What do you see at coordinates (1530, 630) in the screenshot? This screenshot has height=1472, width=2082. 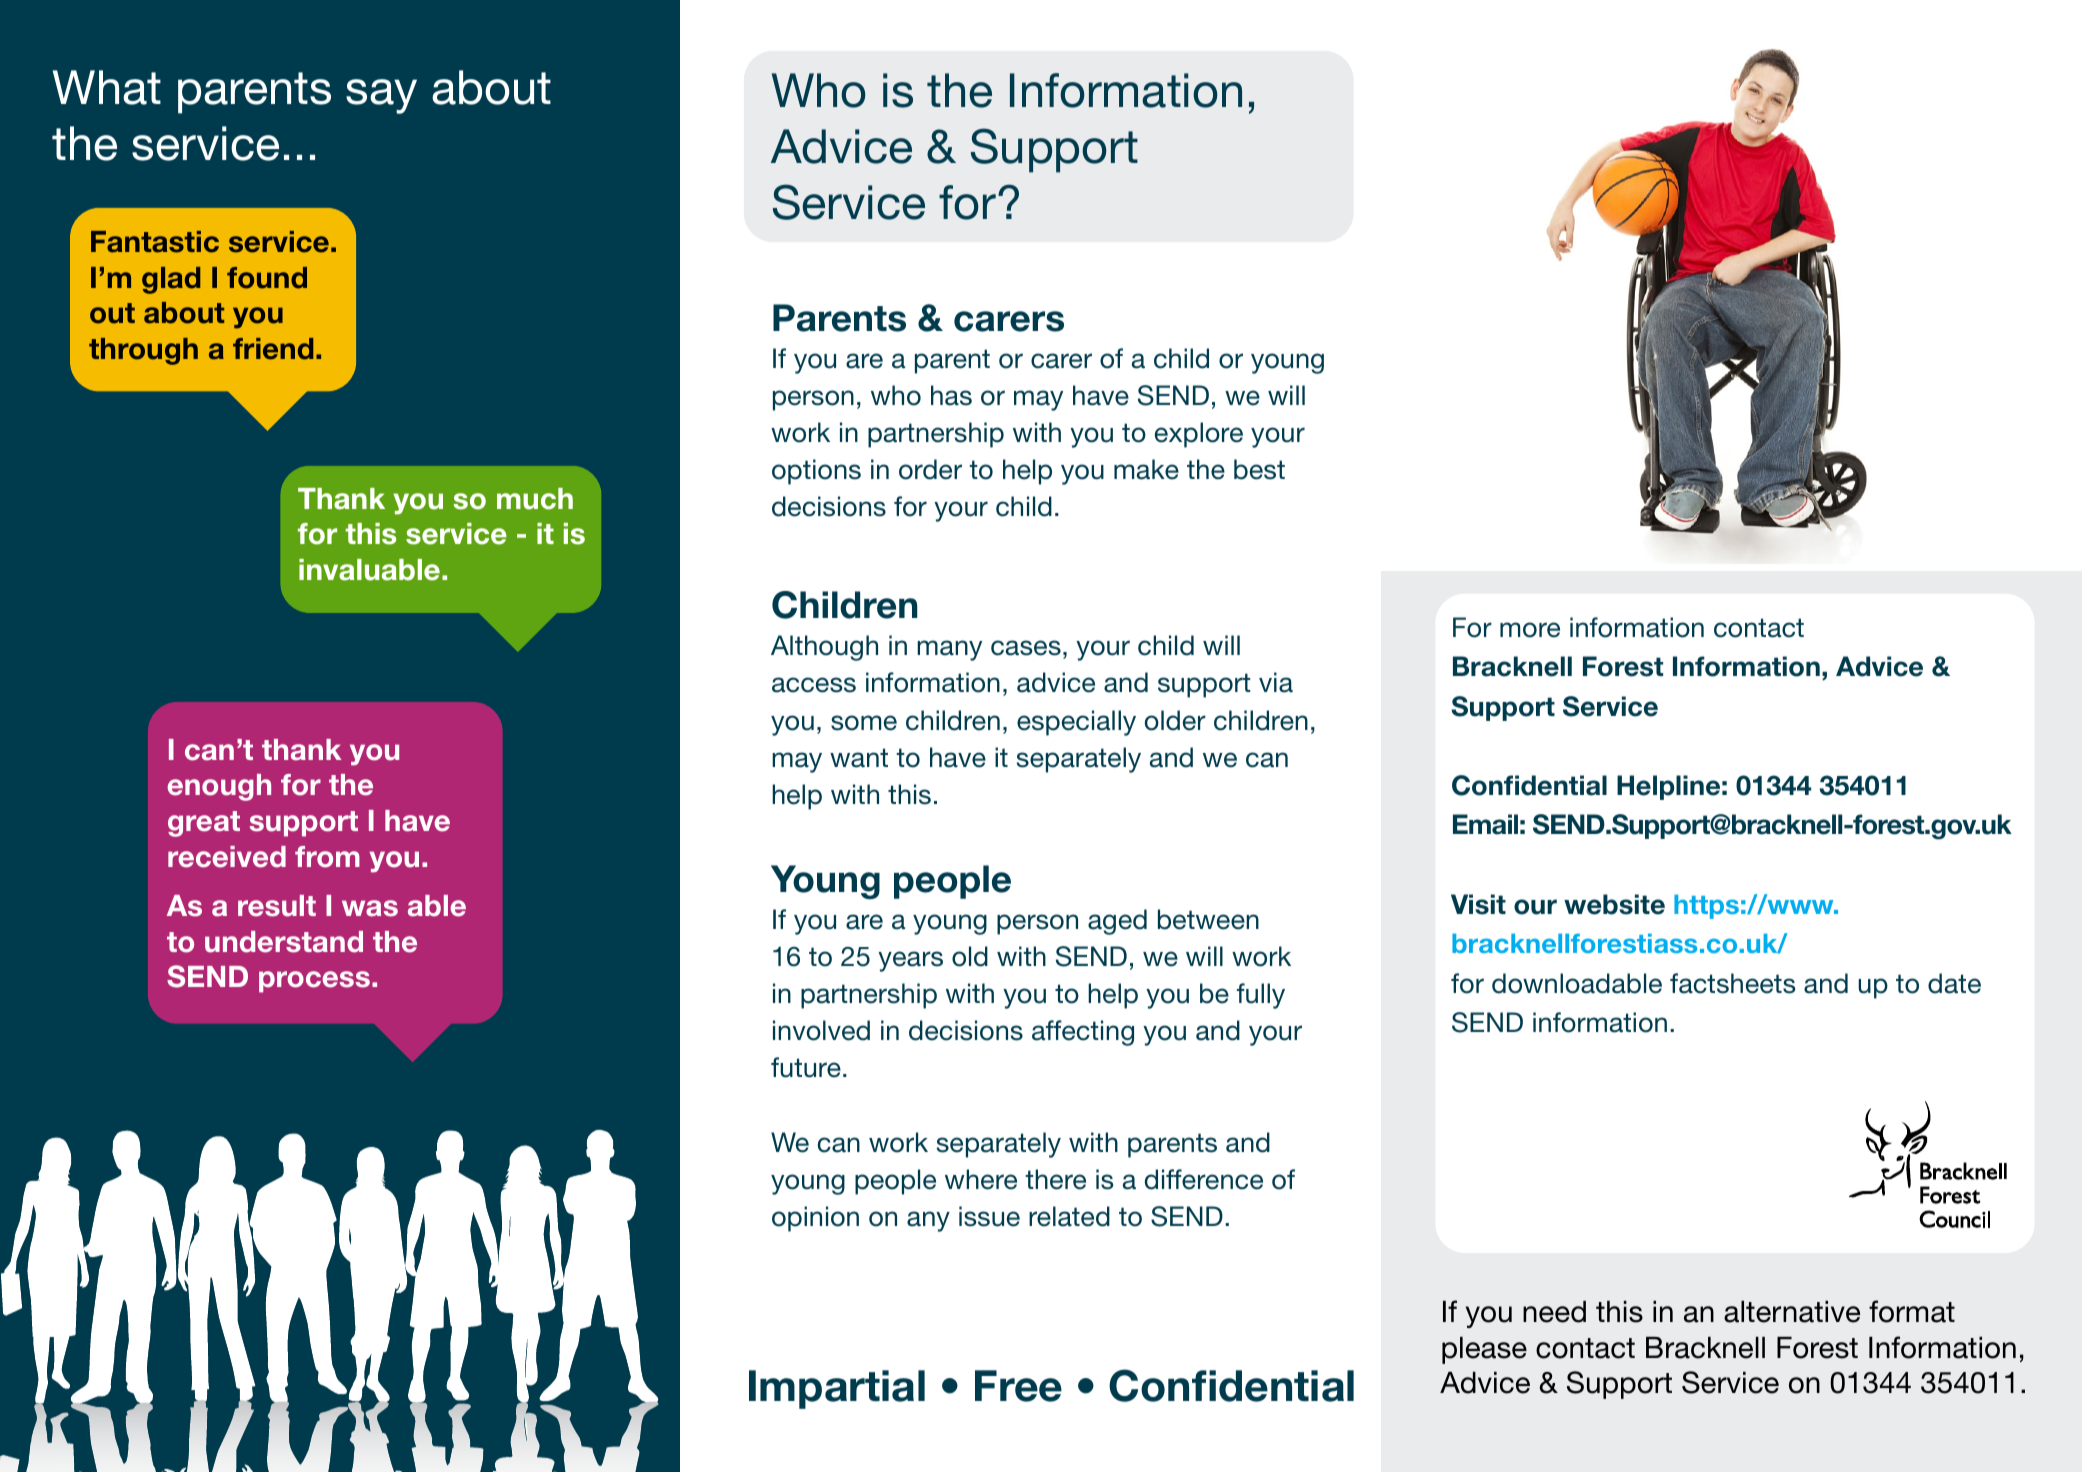 I see `more` at bounding box center [1530, 630].
